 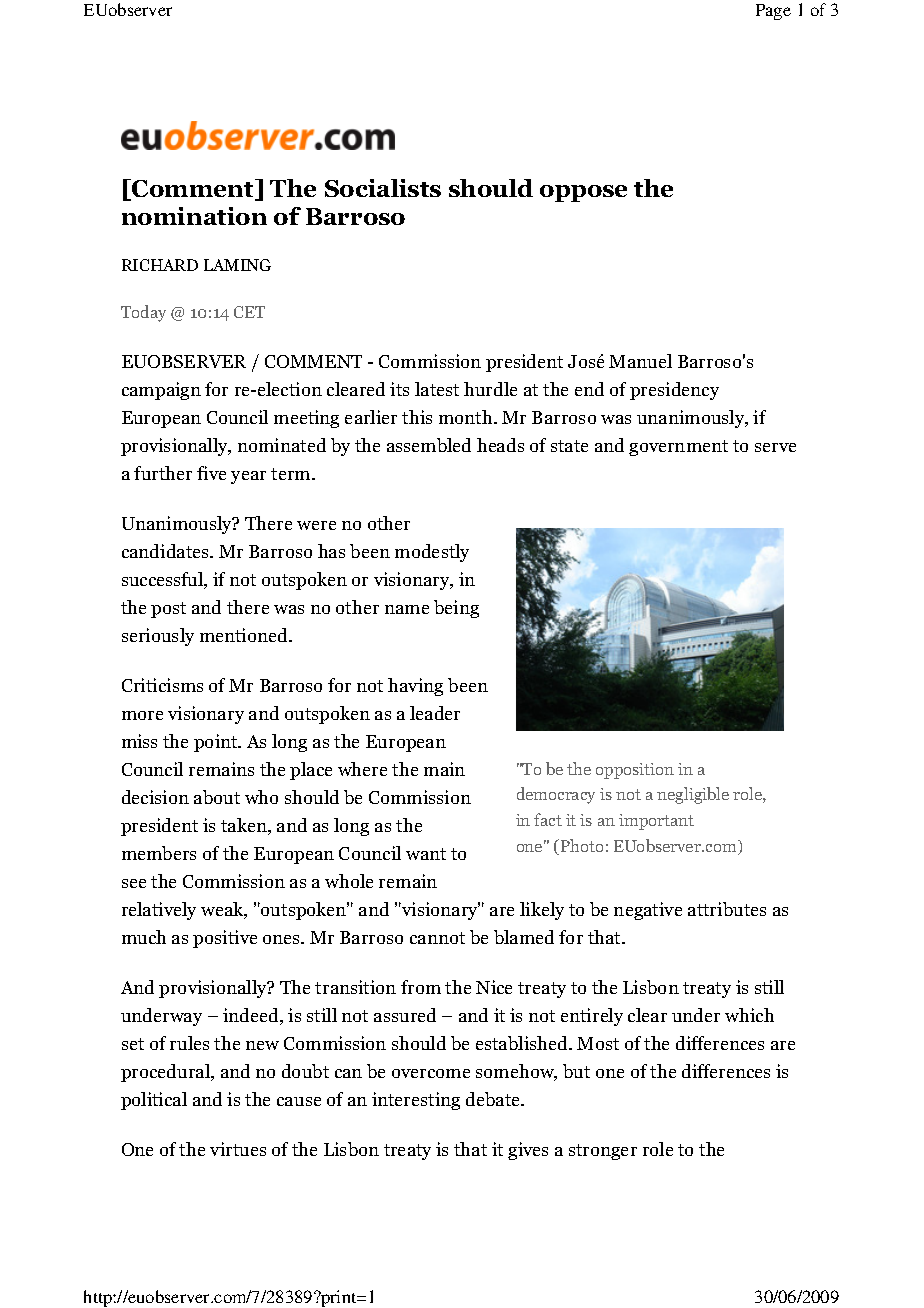 I want to click on Socialists, so click(x=383, y=188).
